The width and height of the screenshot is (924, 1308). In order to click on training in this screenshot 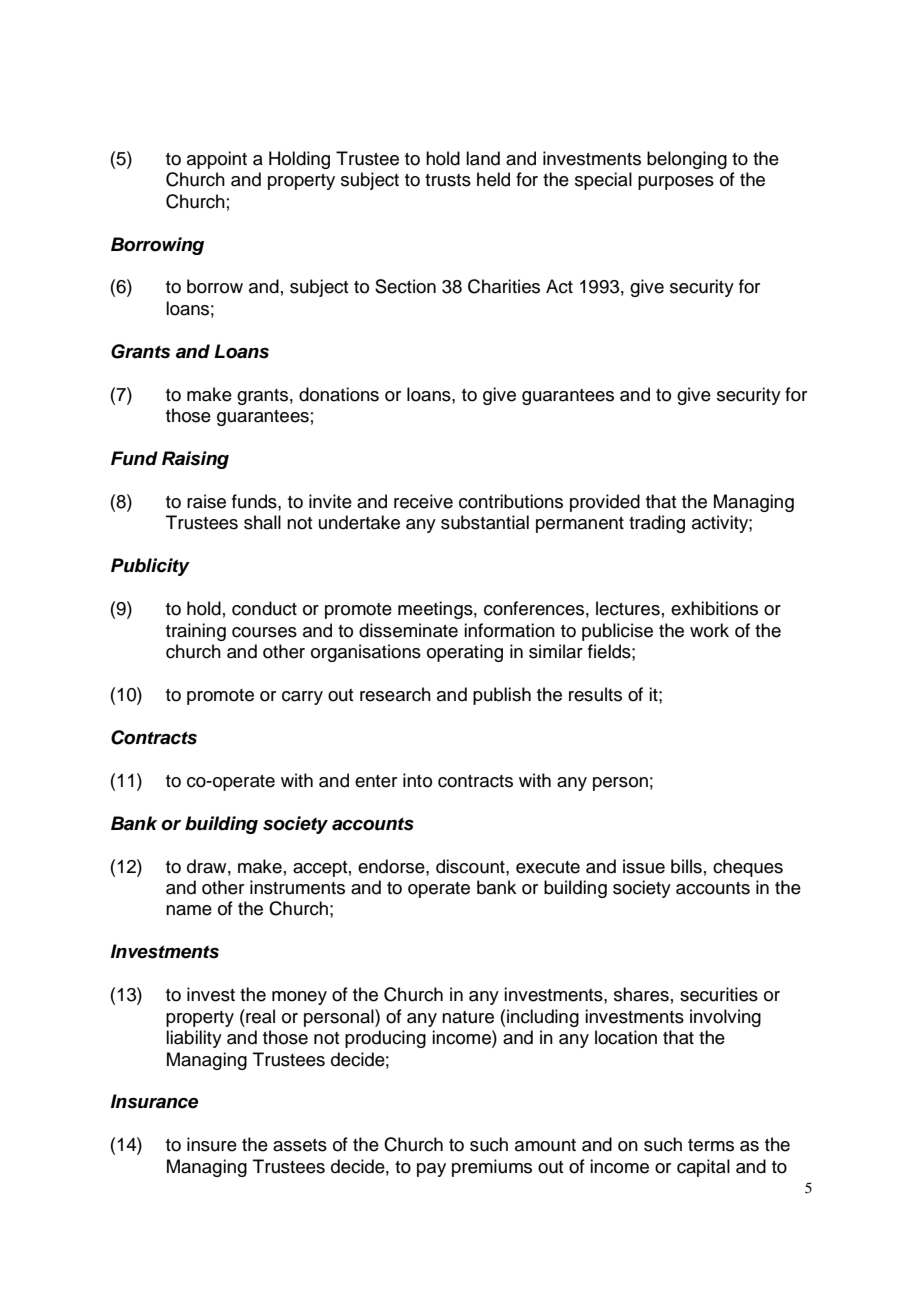, I will do `click(196, 632)`.
